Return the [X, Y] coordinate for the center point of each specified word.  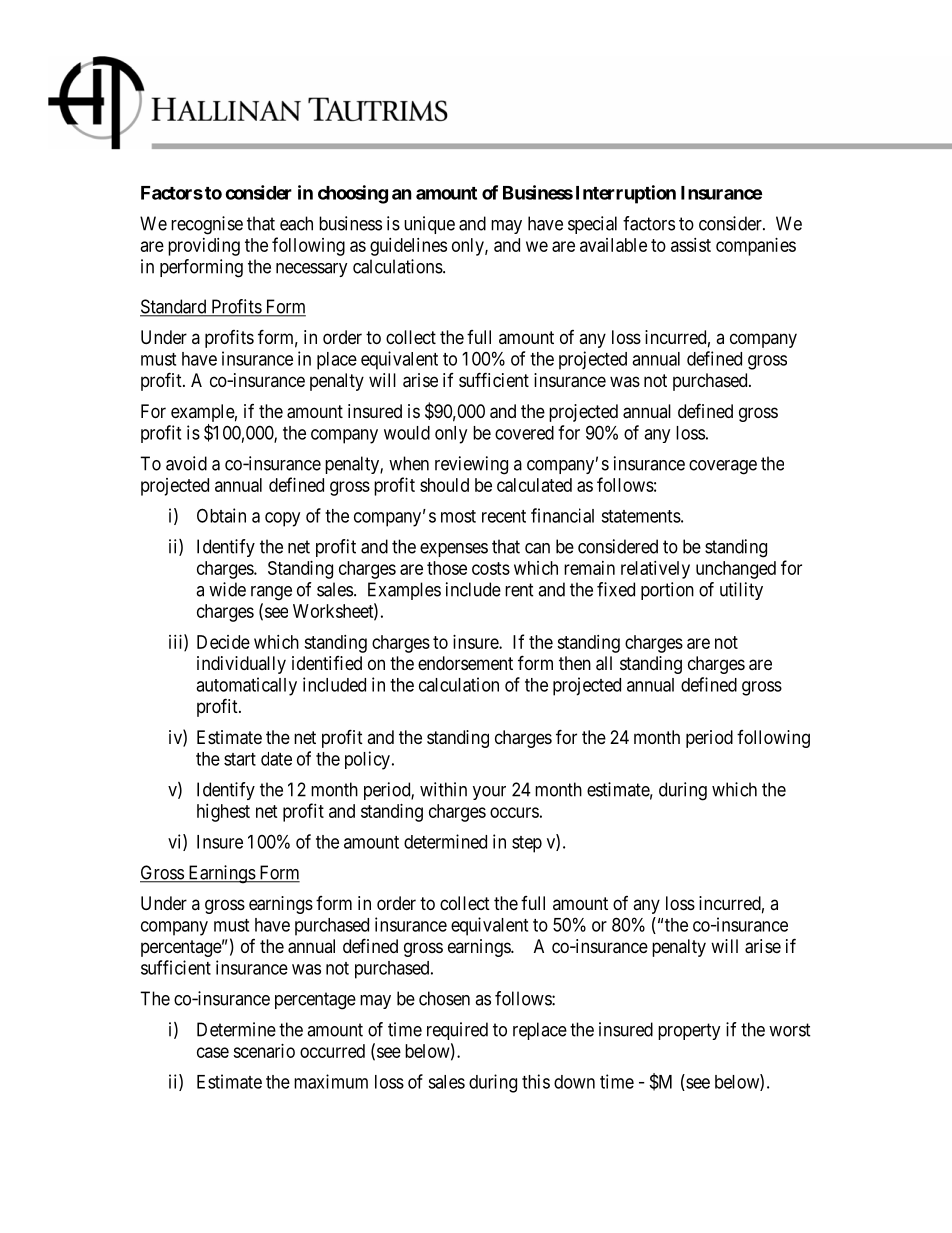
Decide [223, 642]
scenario [264, 1051]
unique [429, 225]
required [457, 1031]
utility [741, 591]
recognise [207, 225]
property [689, 1031]
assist [691, 245]
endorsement [465, 663]
